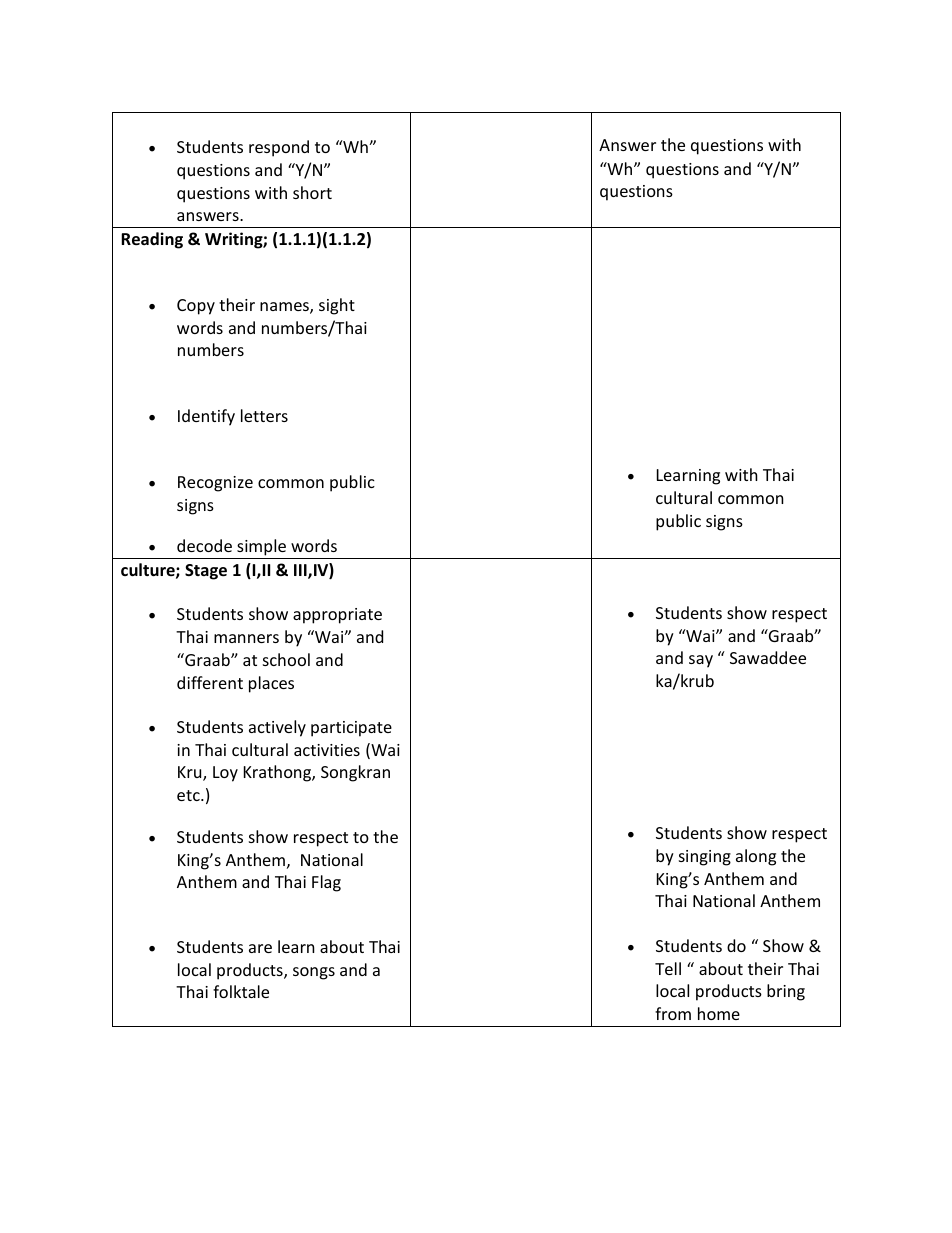  I want to click on singing, so click(705, 858).
